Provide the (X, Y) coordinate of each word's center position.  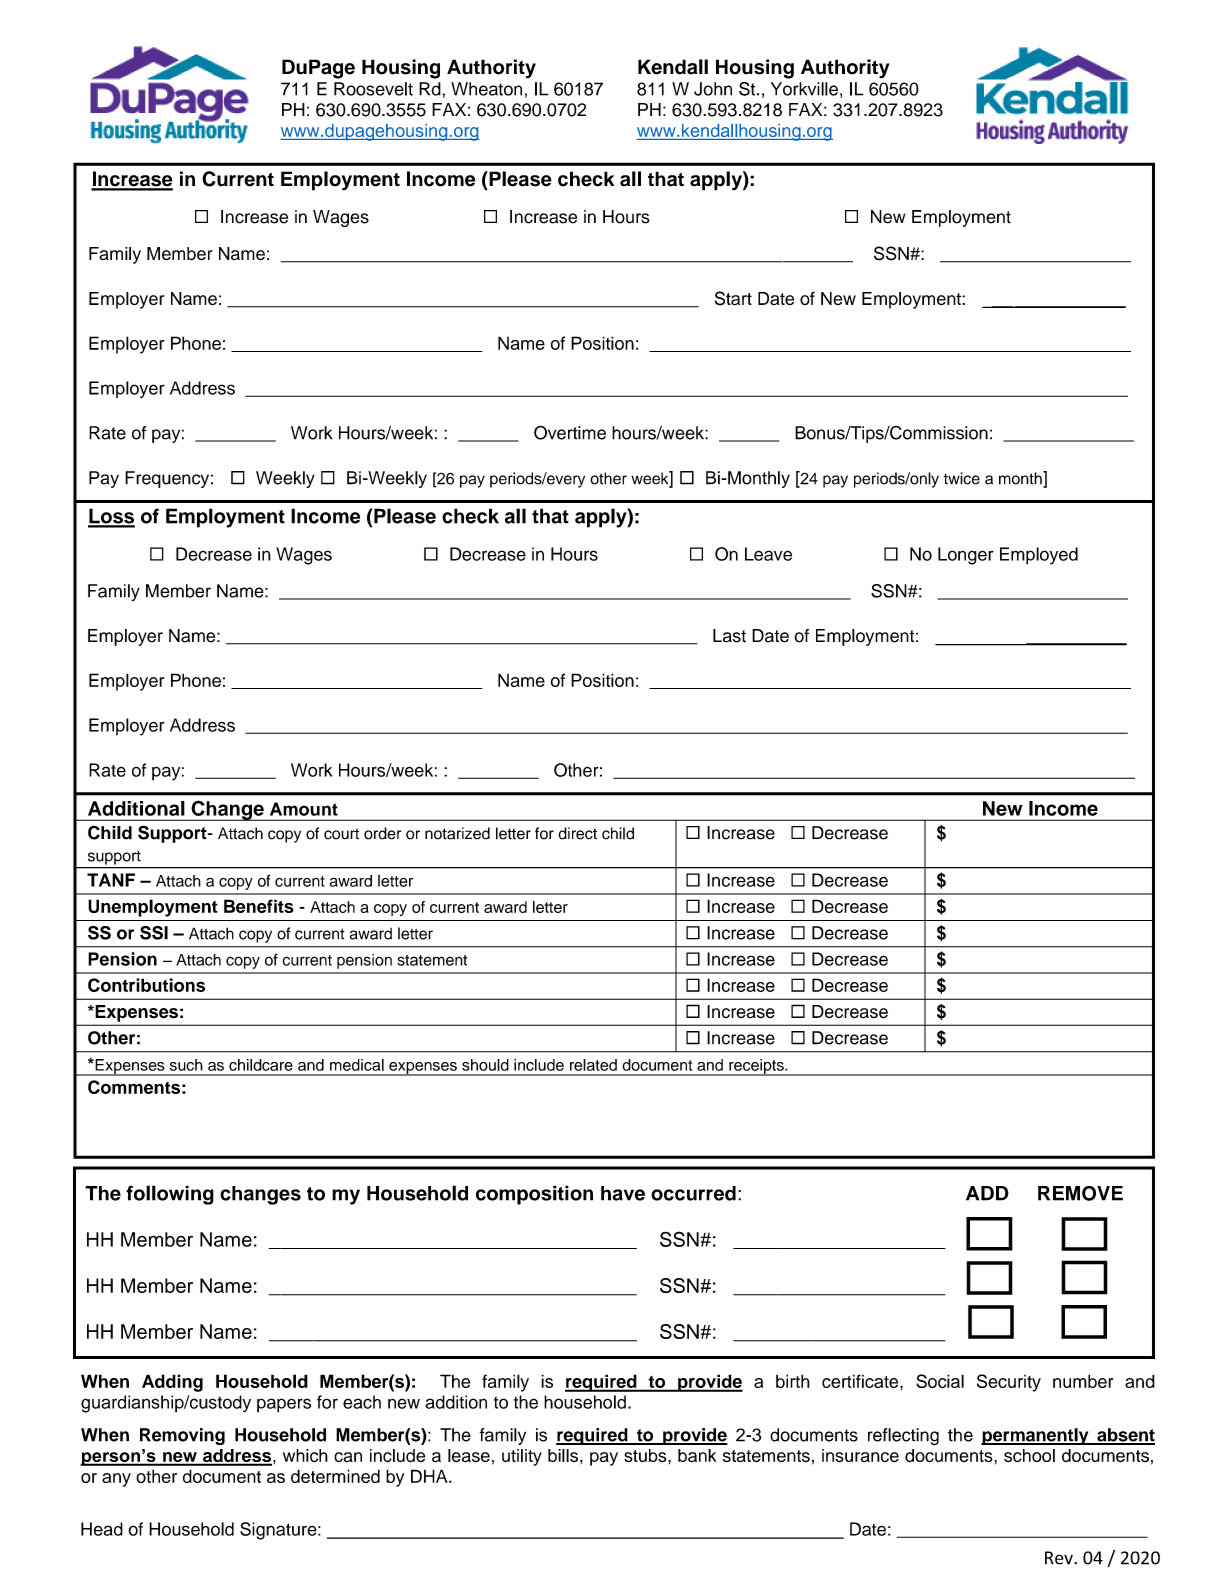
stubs (646, 1456)
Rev (1060, 1558)
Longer (966, 556)
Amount (304, 809)
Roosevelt (373, 89)
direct (577, 833)
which (305, 1455)
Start (733, 298)
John (713, 89)
